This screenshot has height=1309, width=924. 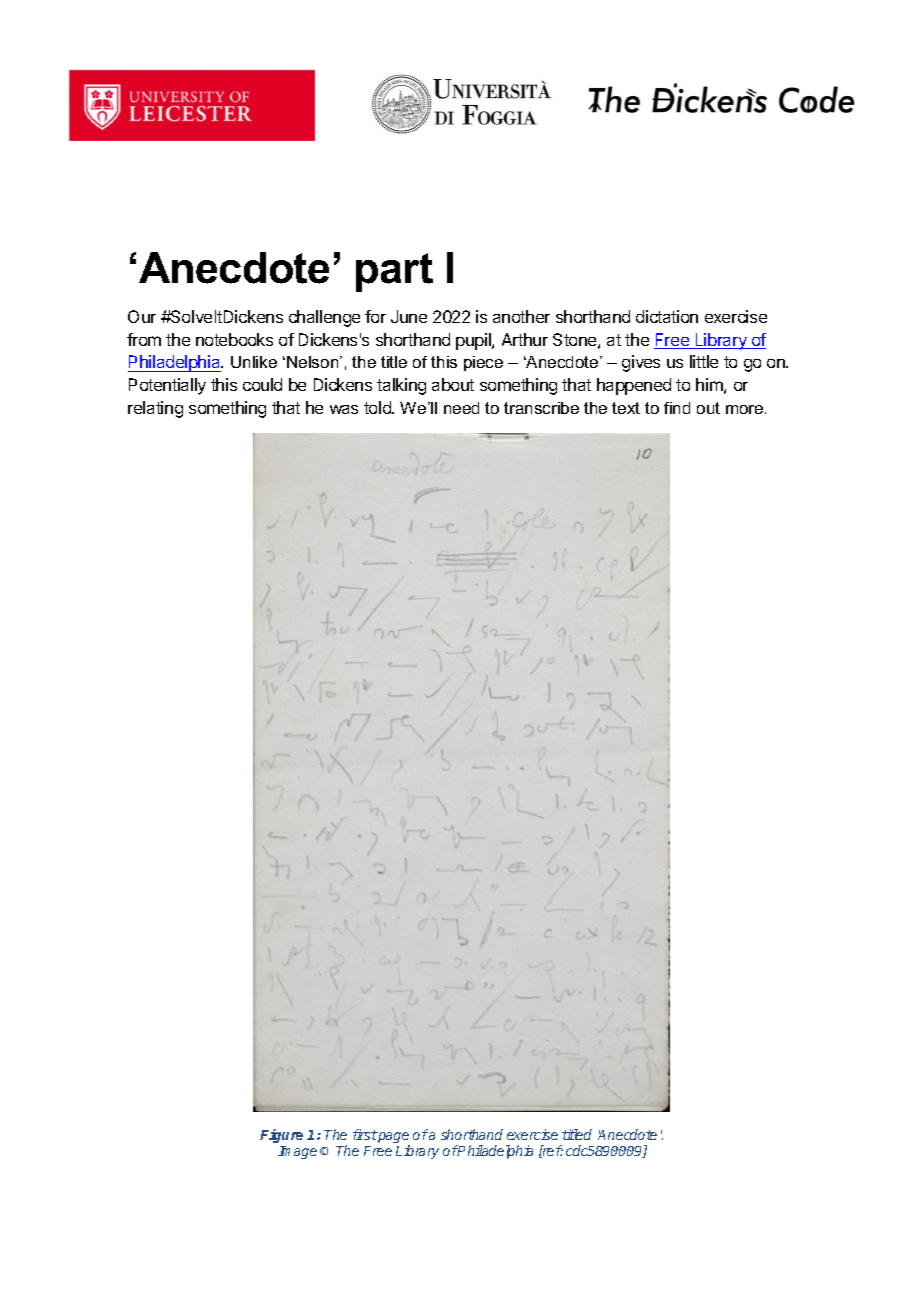 I want to click on Figure, so click(x=281, y=1136).
